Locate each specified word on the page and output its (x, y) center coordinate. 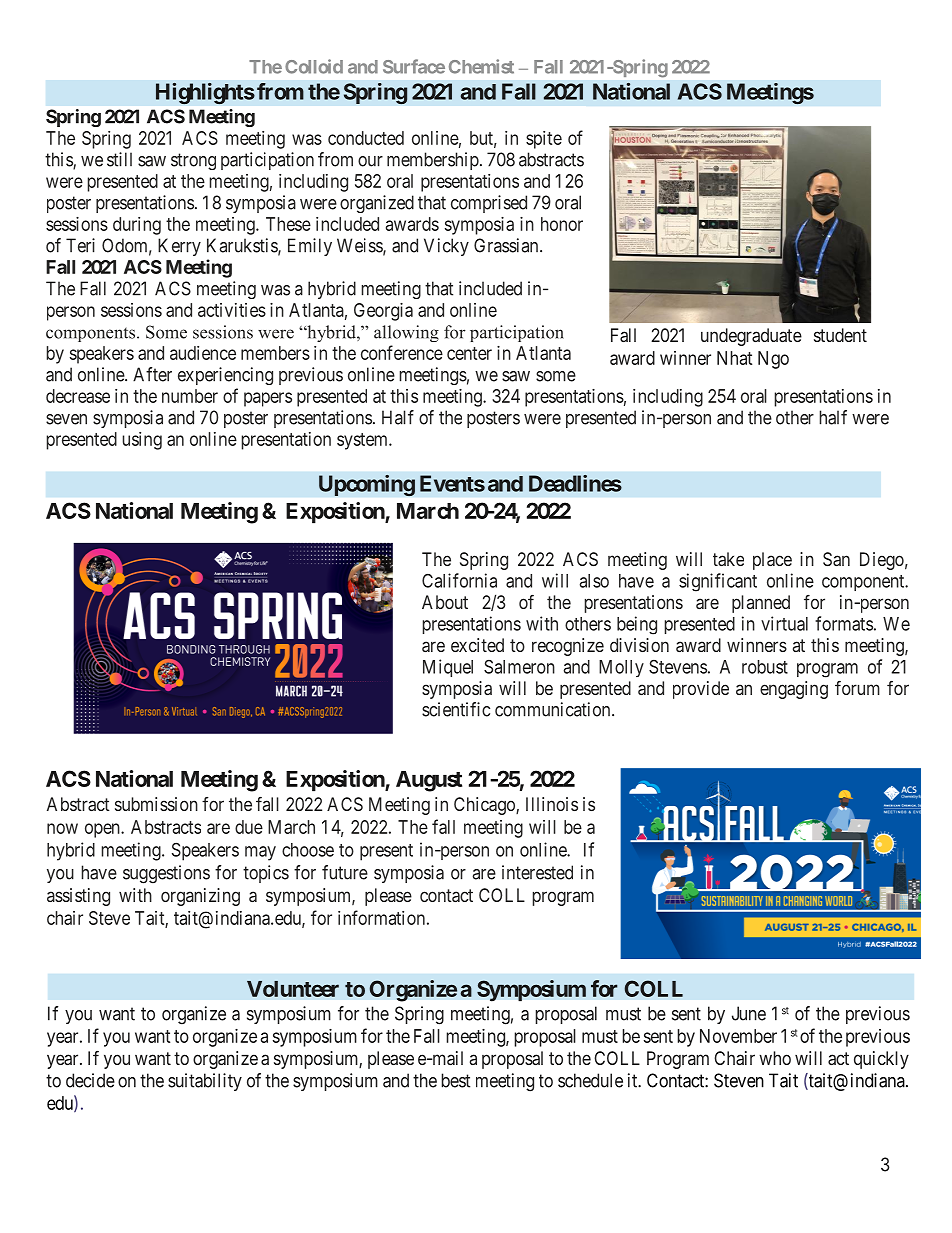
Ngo (773, 360)
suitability (205, 1082)
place (772, 561)
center (469, 353)
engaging (794, 690)
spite (544, 140)
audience (203, 353)
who (775, 1058)
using (142, 441)
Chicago (485, 806)
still (119, 159)
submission (156, 804)
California (459, 580)
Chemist (481, 66)
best (455, 1080)
